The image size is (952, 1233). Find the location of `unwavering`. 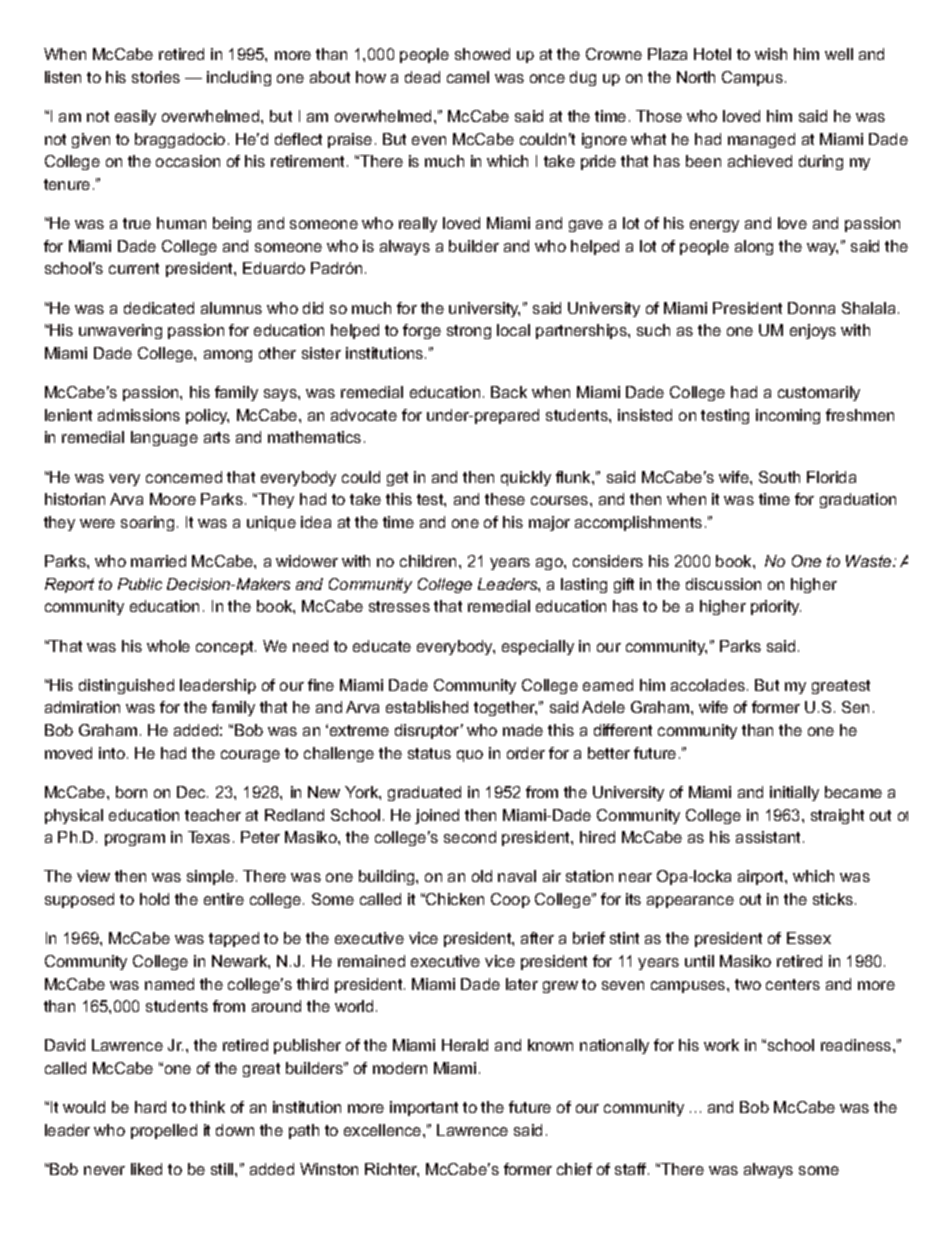

unwavering is located at coordinates (120, 331).
